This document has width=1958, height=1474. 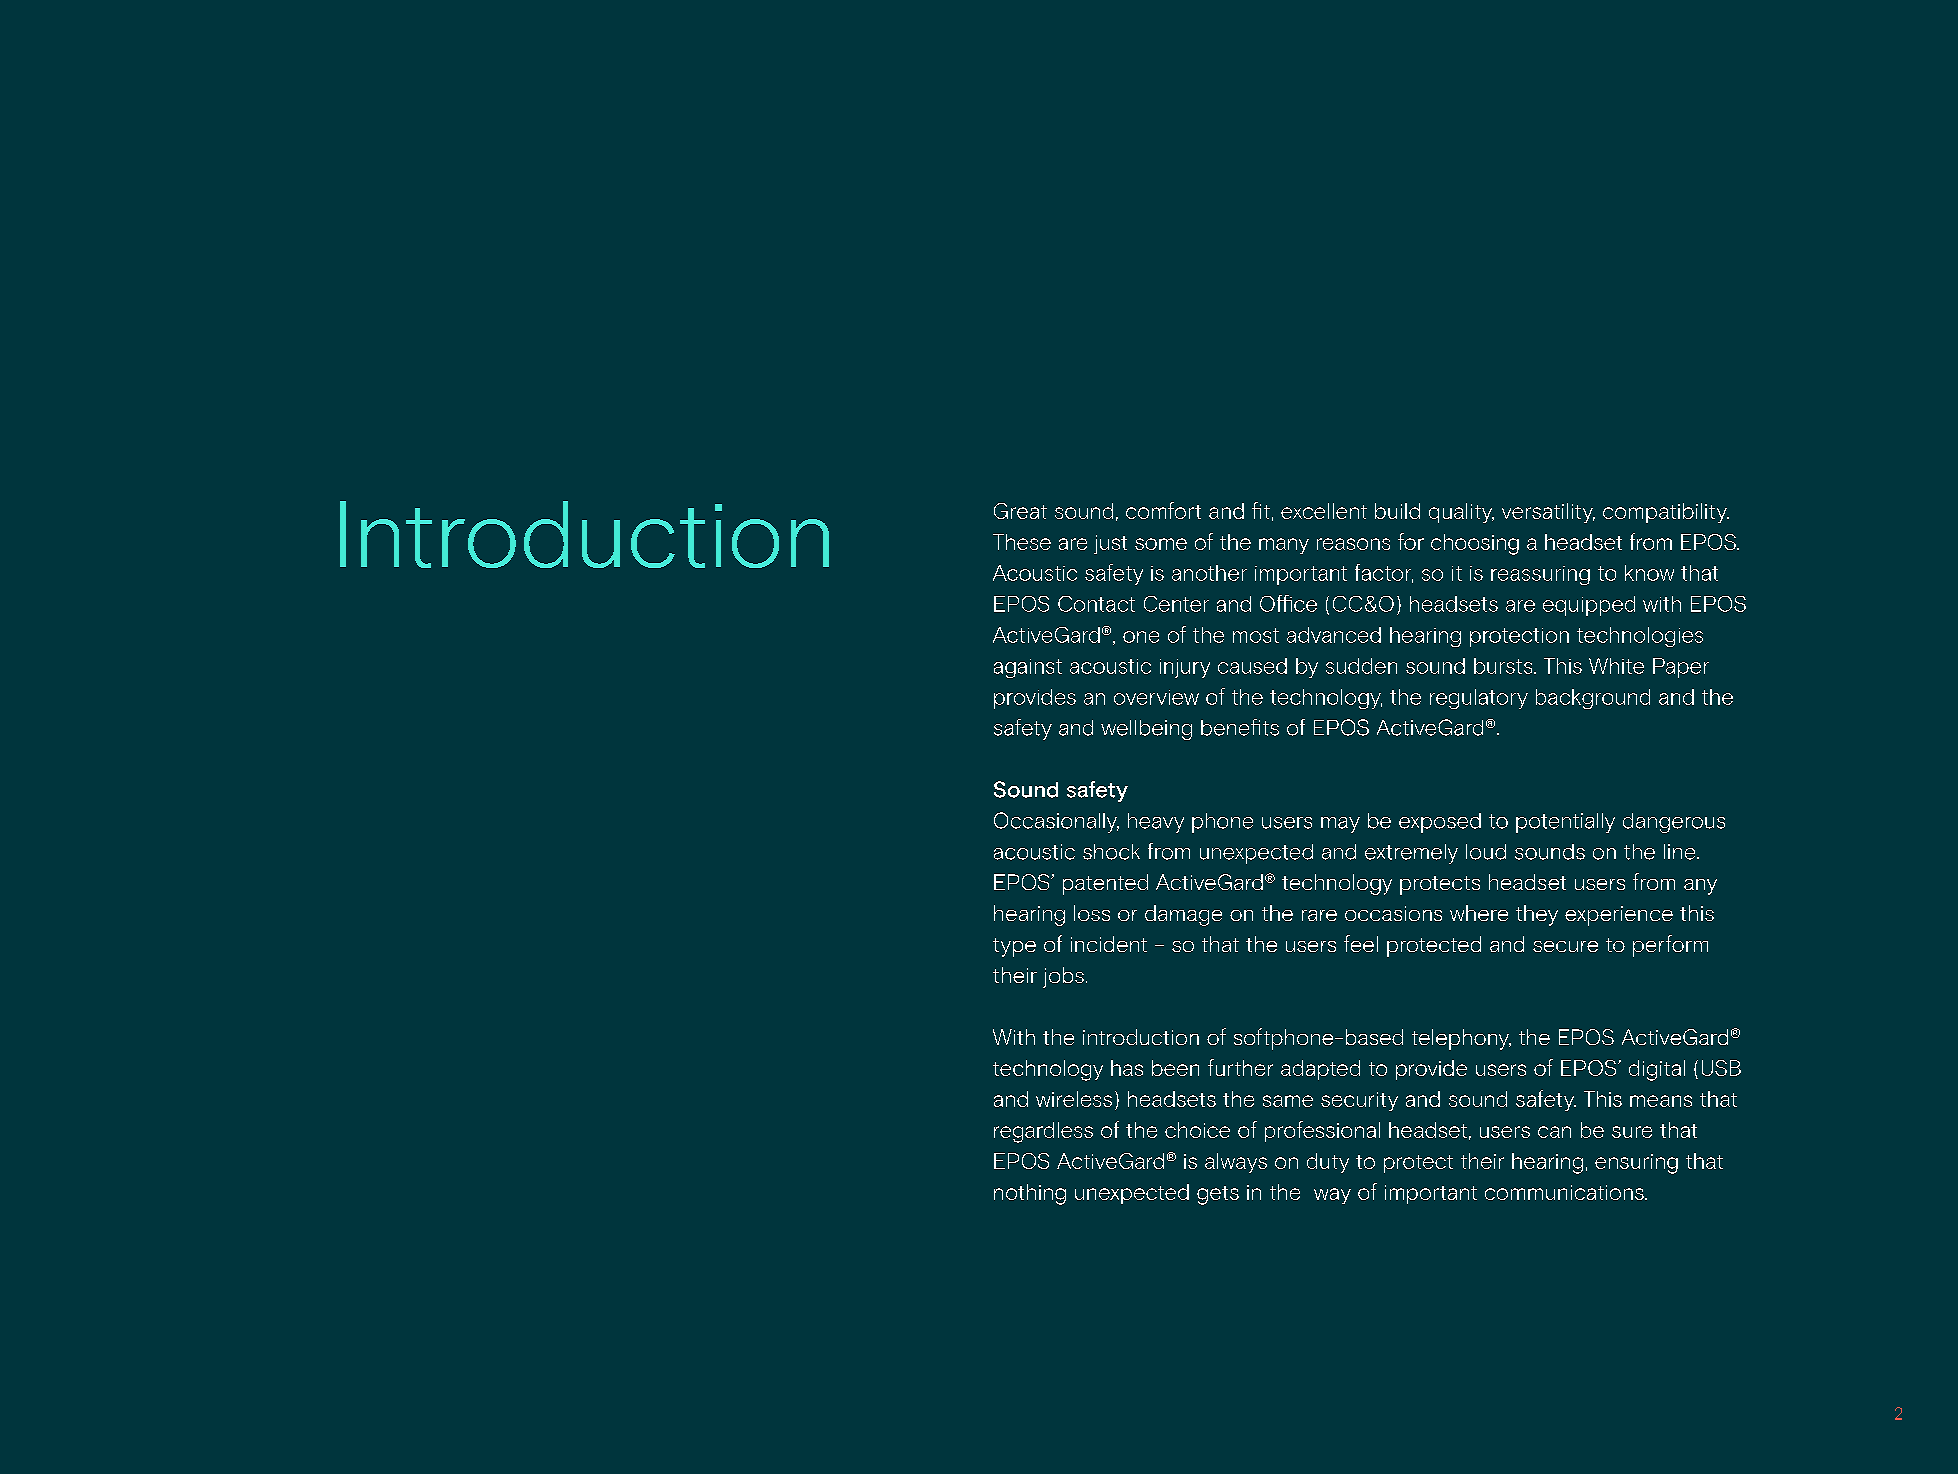 I want to click on wellbeing, so click(x=1146, y=730).
